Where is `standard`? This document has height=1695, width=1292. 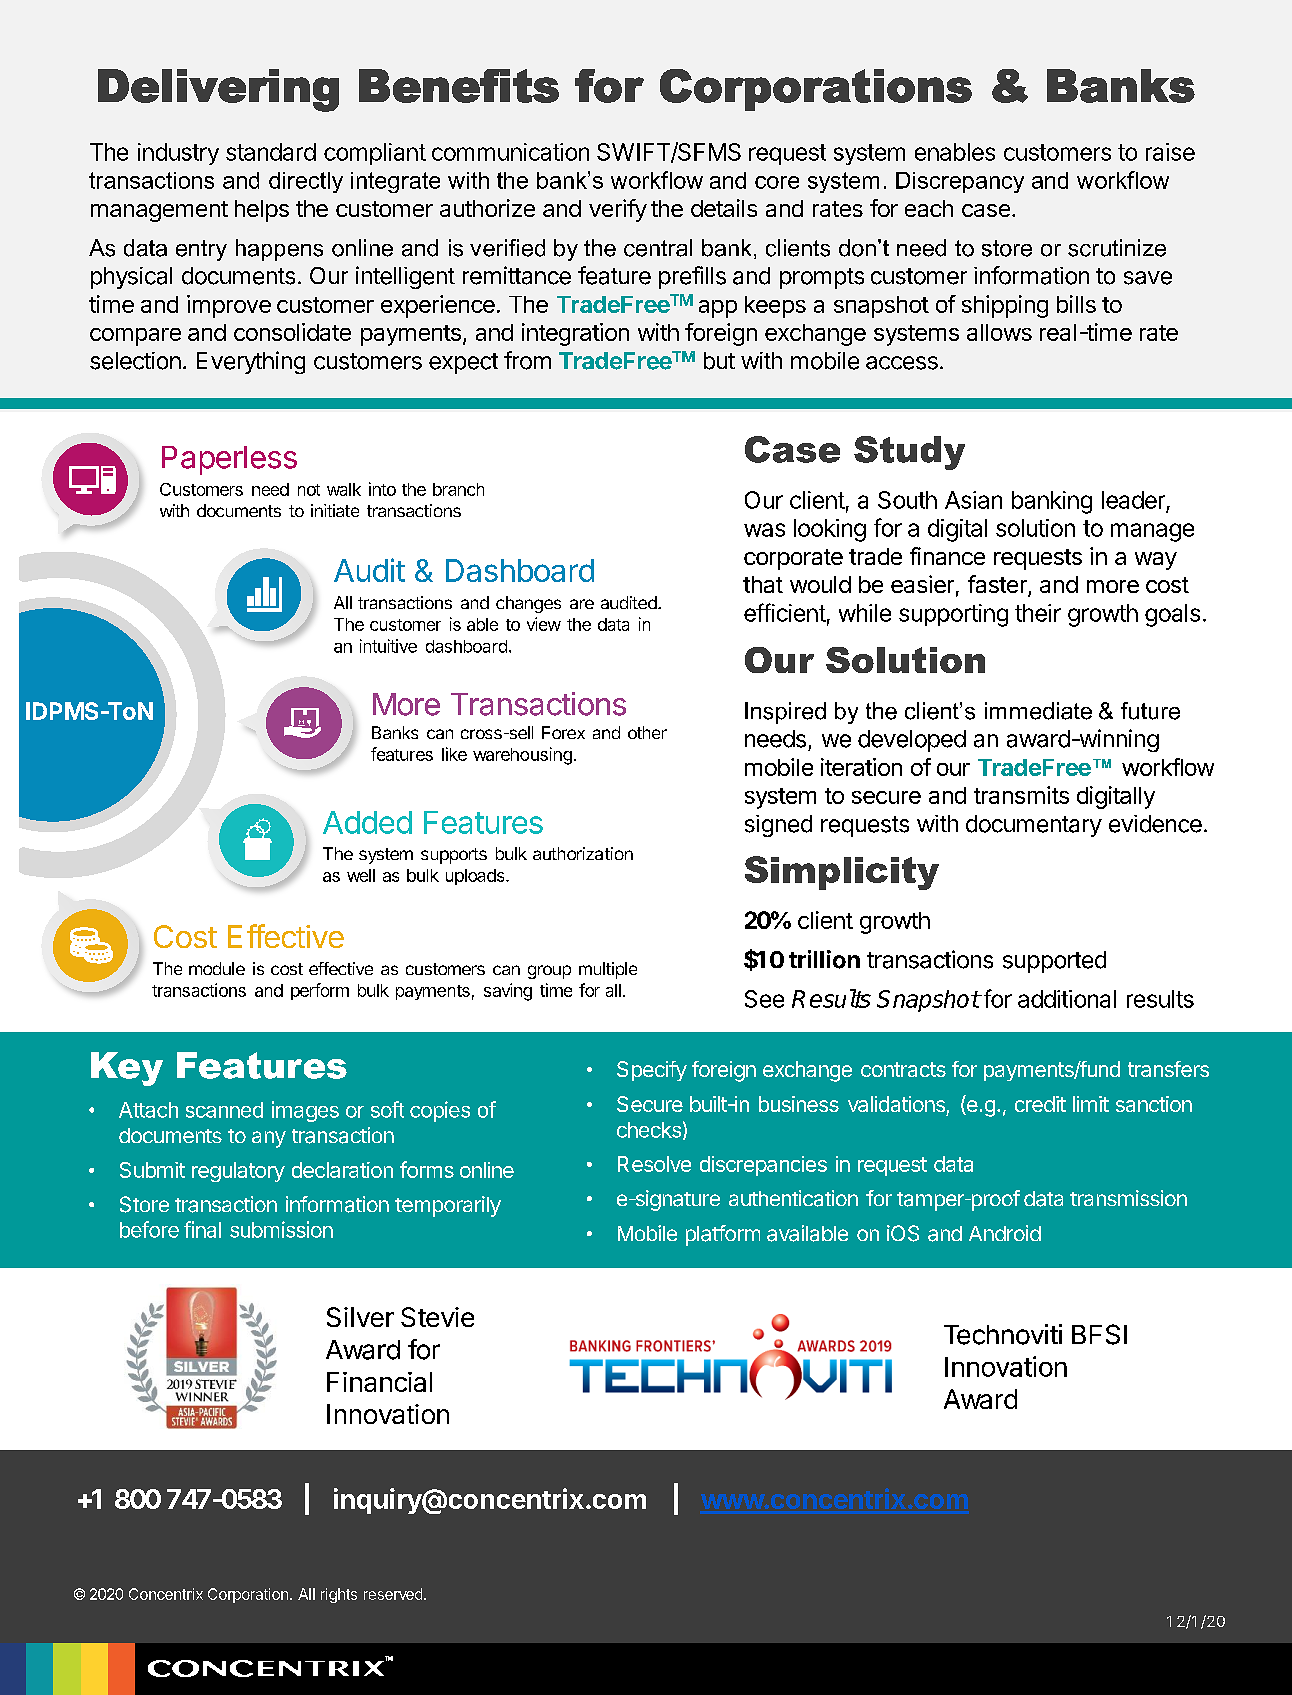
standard is located at coordinates (271, 152).
